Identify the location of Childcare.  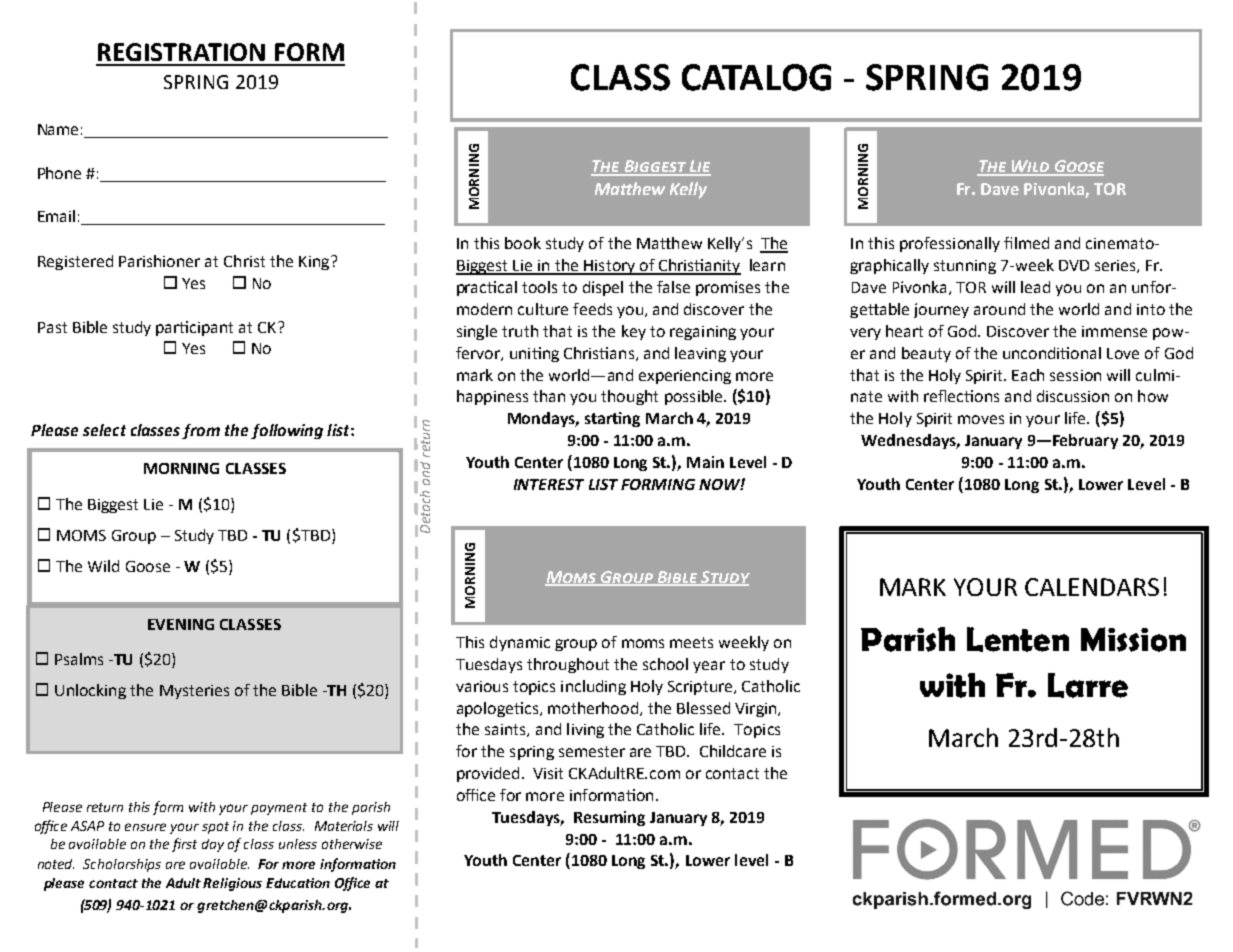
(733, 751).
